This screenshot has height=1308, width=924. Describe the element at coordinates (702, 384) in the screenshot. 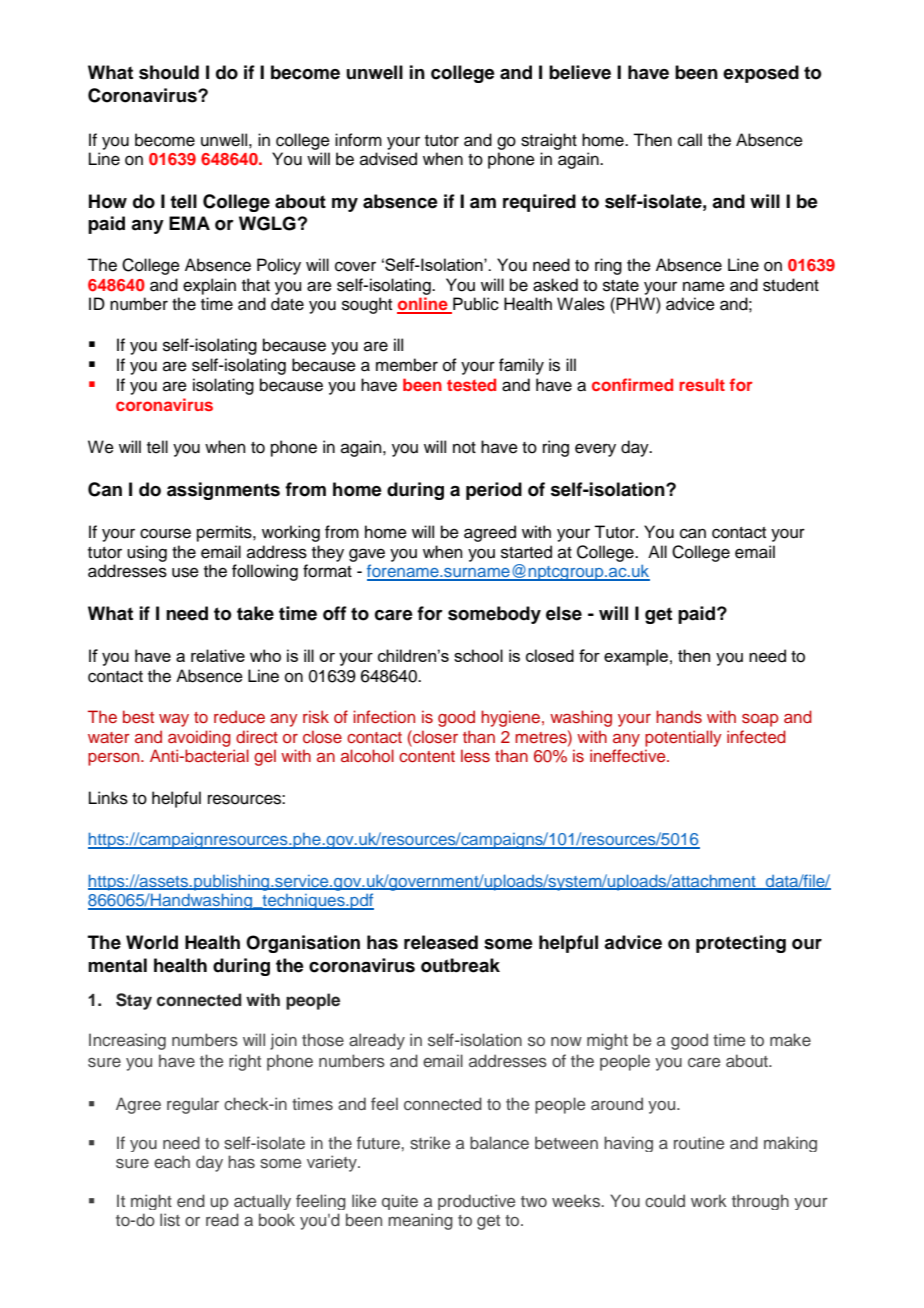

I see `result` at that location.
